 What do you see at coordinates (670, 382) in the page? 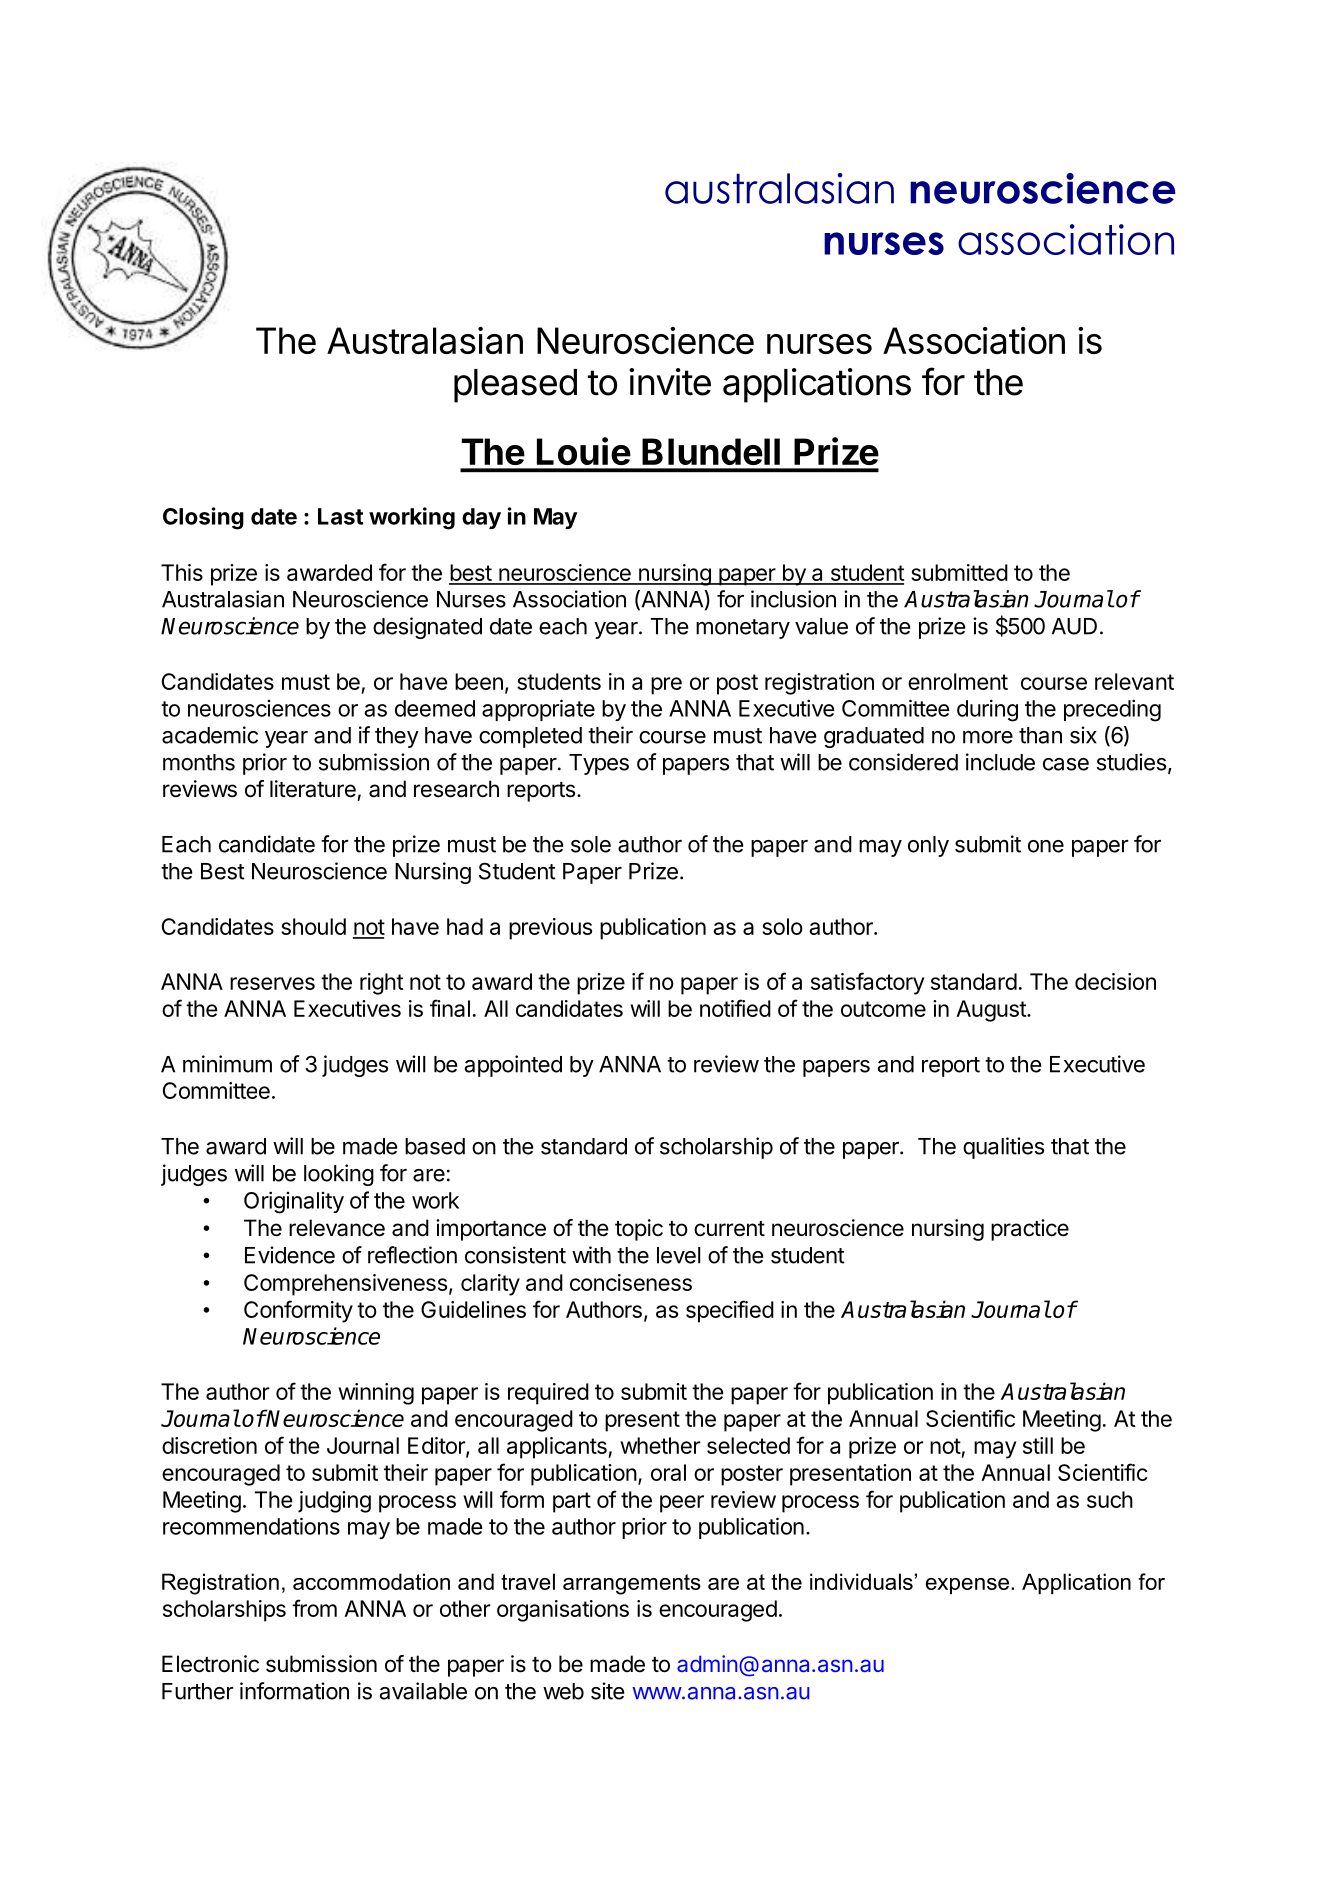
I see `invite` at bounding box center [670, 382].
